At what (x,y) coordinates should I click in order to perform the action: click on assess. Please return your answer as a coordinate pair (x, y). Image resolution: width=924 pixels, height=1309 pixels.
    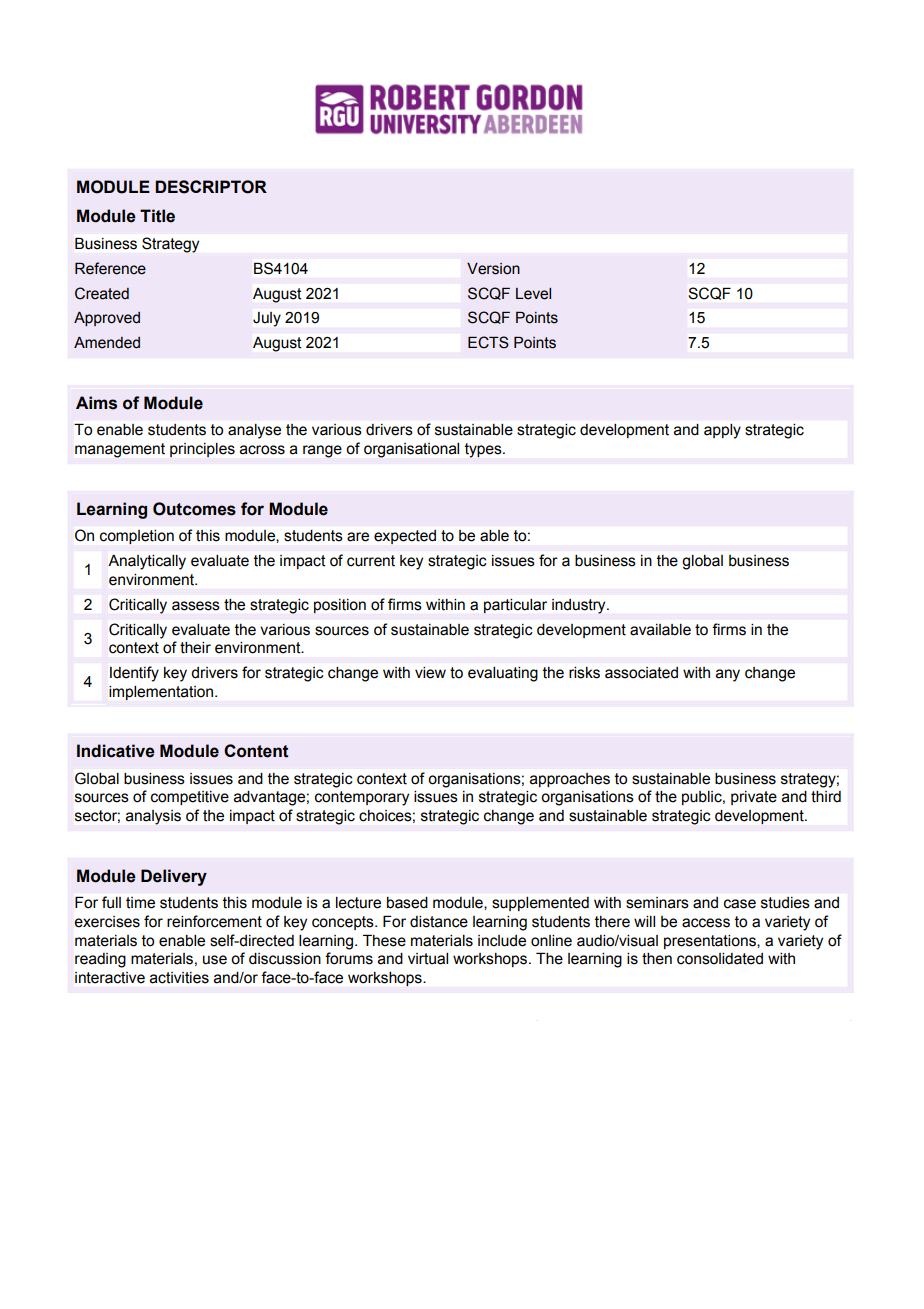
    Looking at the image, I should click on (196, 606).
